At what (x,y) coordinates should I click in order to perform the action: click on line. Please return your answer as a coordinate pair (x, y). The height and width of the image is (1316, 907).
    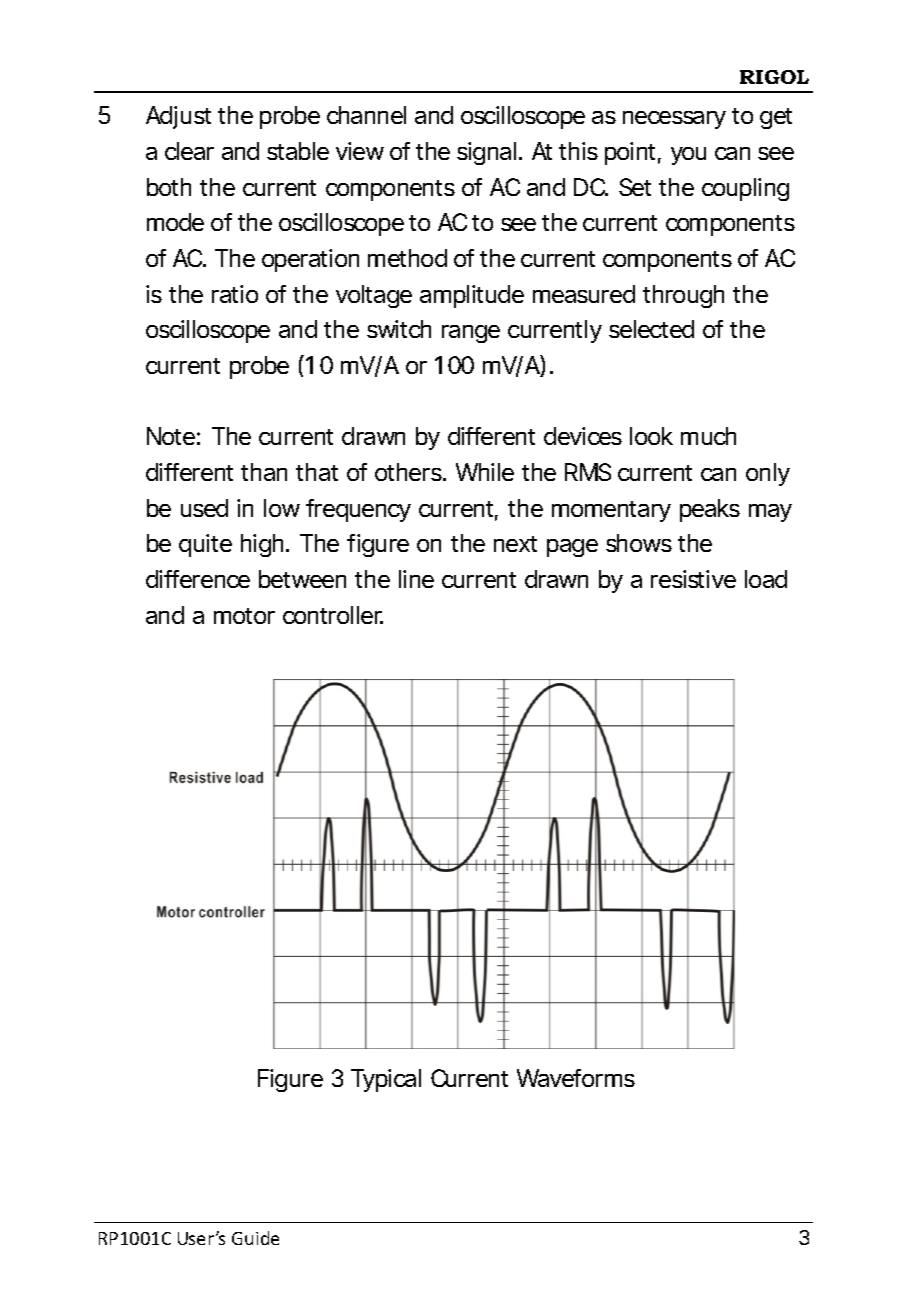
    Looking at the image, I should click on (416, 579).
